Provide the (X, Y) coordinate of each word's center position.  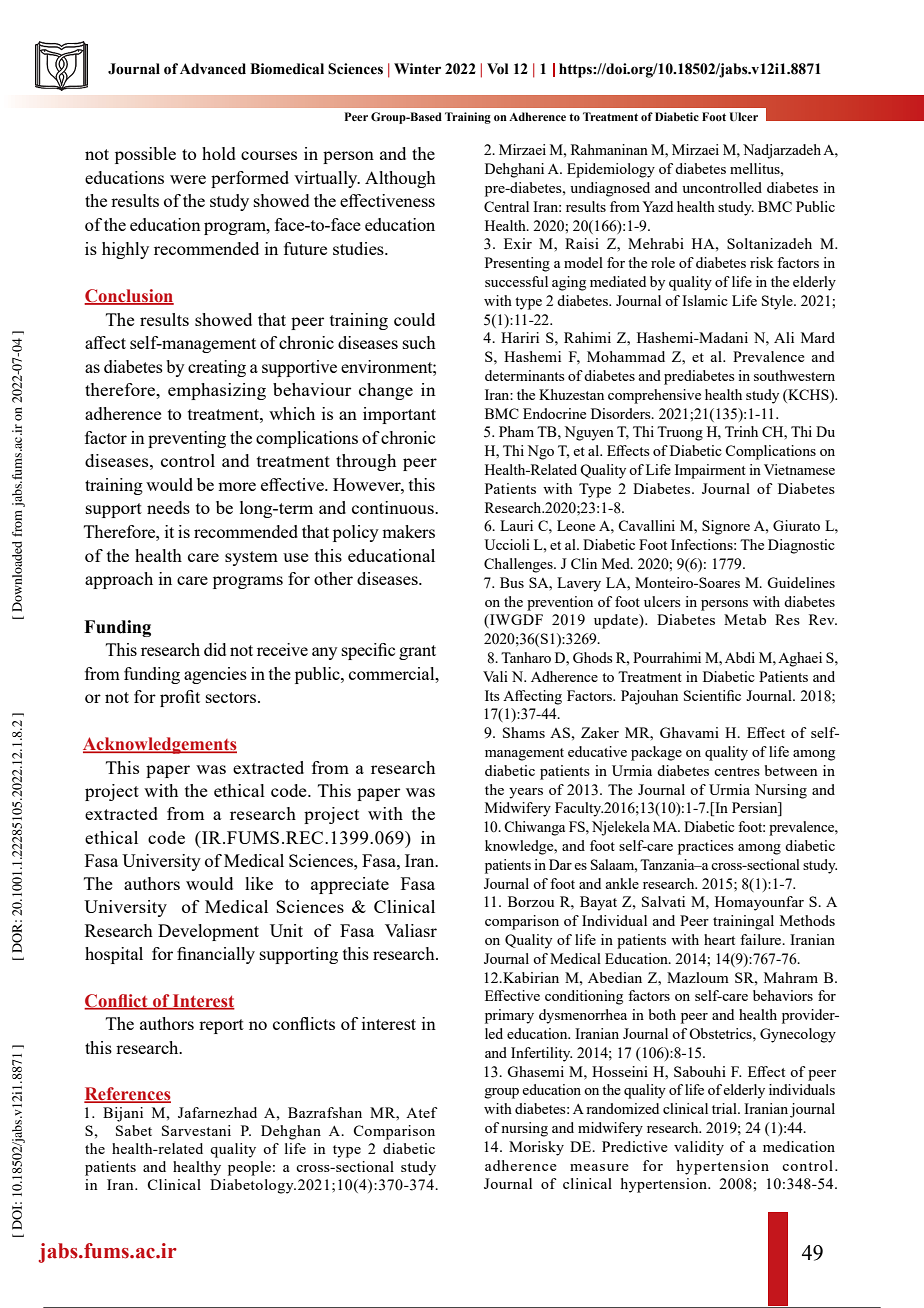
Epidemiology (611, 170)
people (249, 1168)
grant (417, 652)
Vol (498, 69)
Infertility (541, 1054)
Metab (745, 619)
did (215, 649)
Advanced (213, 69)
